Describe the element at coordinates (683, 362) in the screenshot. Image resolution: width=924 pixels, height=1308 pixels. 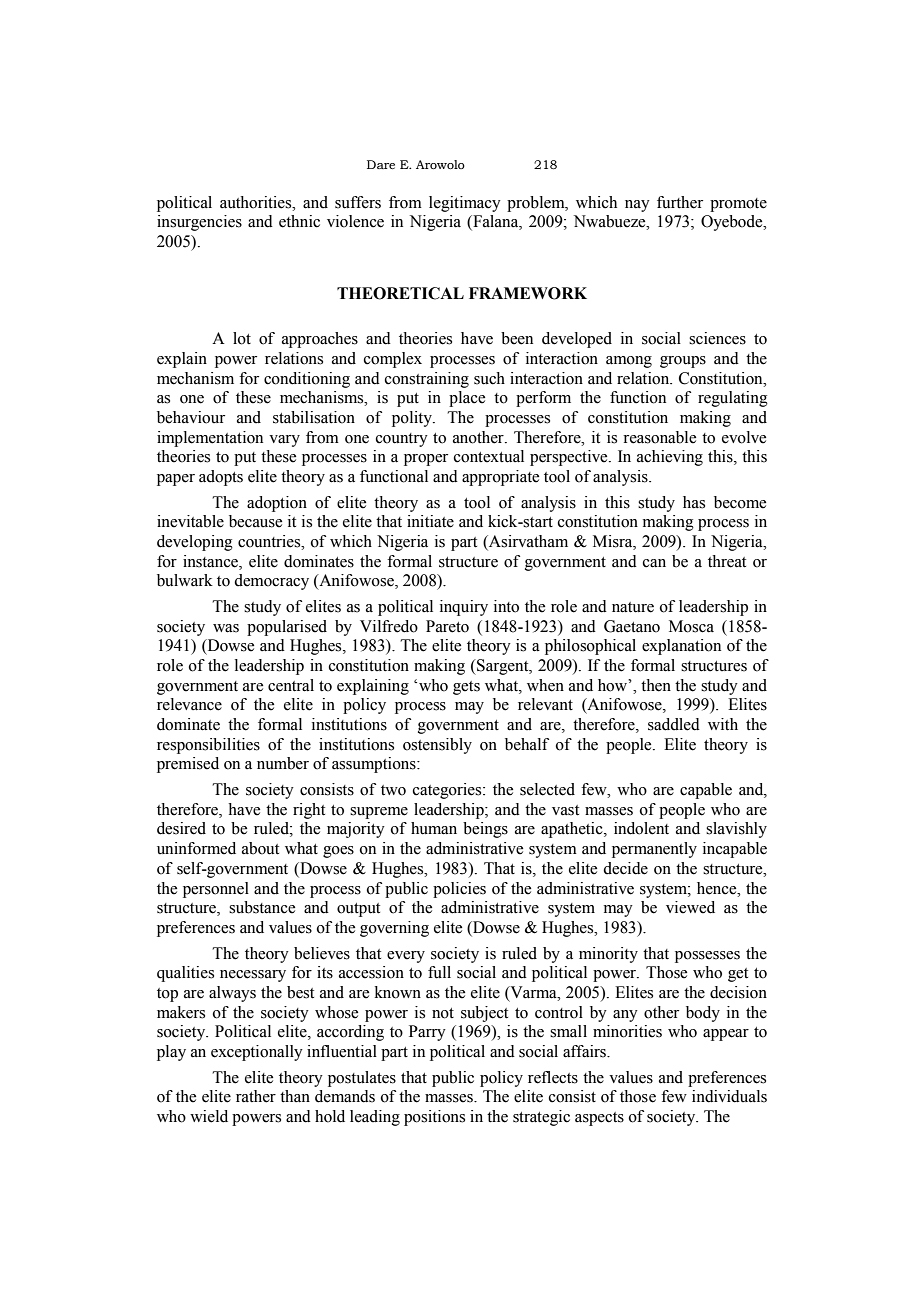
I see `groups` at that location.
